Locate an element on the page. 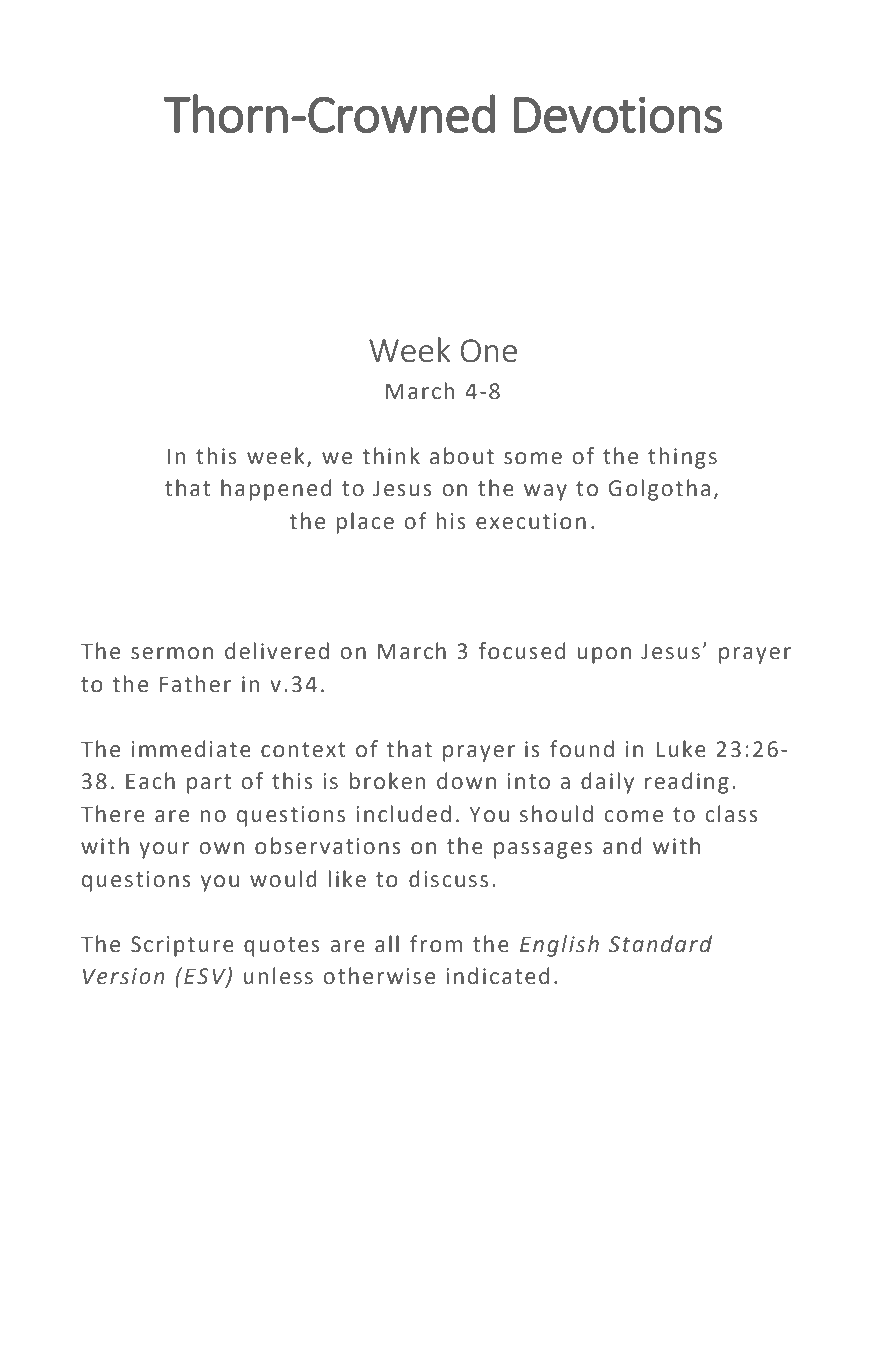 The image size is (887, 1372). Golgotha is located at coordinates (659, 490).
